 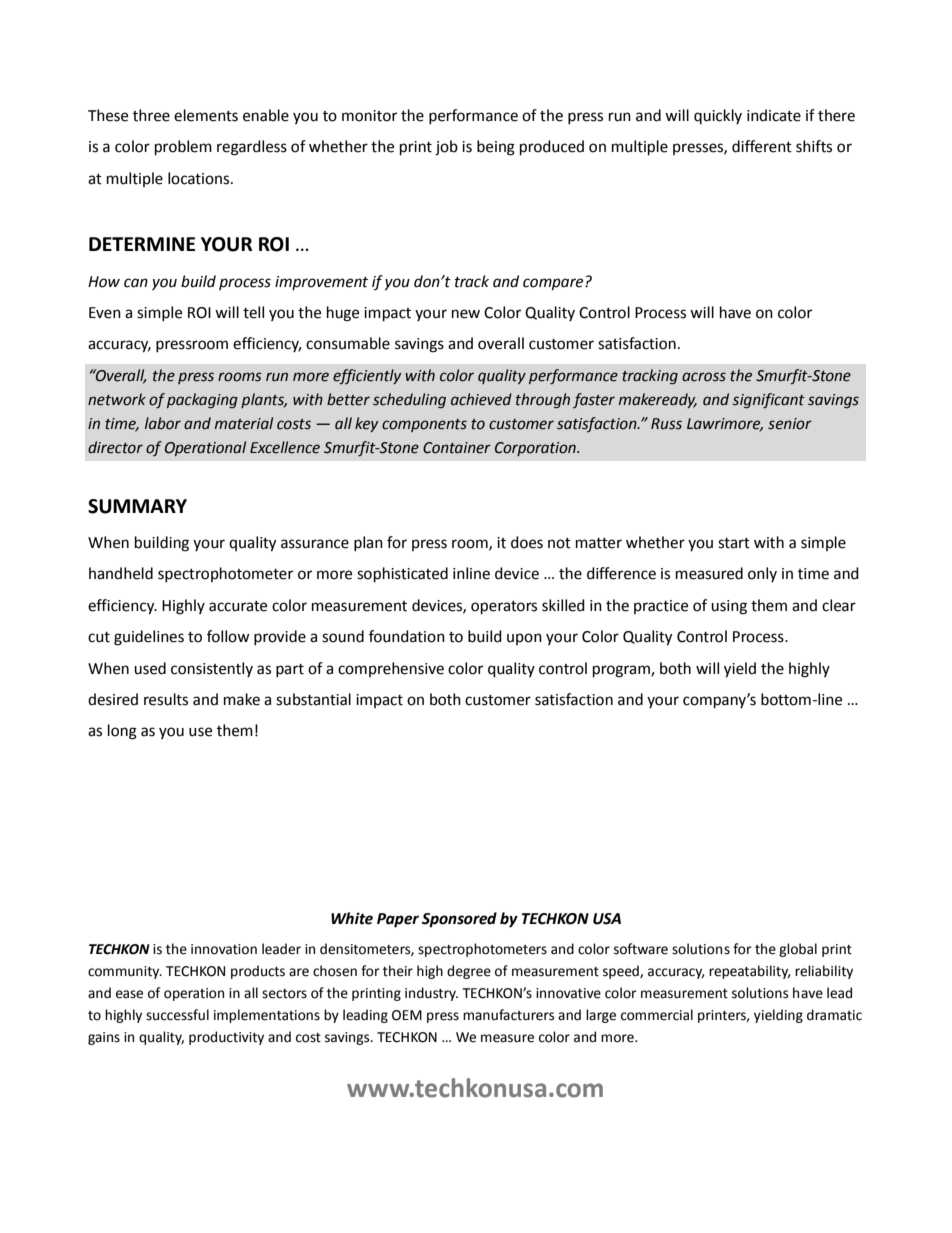 What do you see at coordinates (177, 1015) in the screenshot?
I see `successful` at bounding box center [177, 1015].
